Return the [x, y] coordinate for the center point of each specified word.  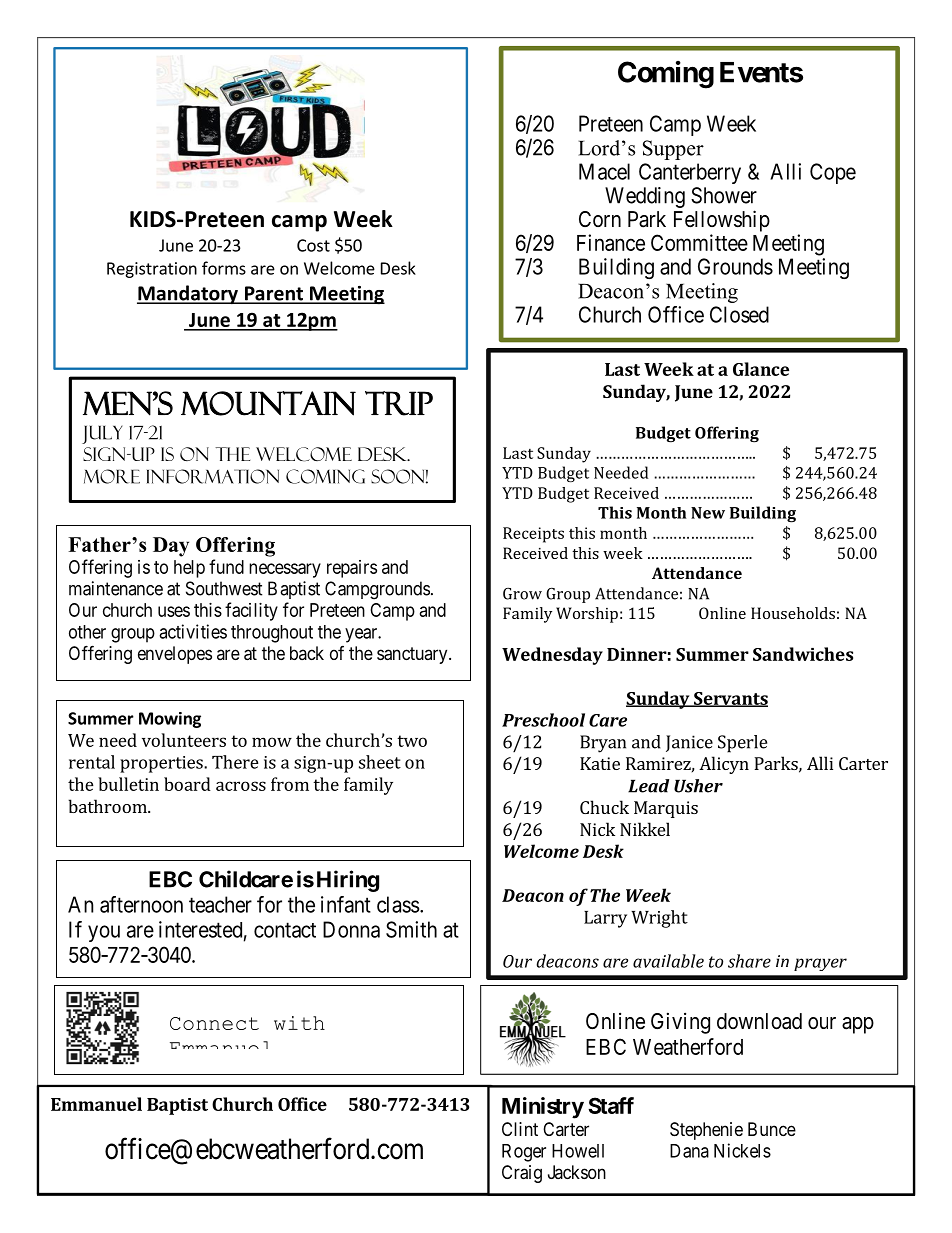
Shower [724, 195]
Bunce [772, 1129]
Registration [152, 270]
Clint [520, 1129]
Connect [214, 1023]
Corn [600, 219]
